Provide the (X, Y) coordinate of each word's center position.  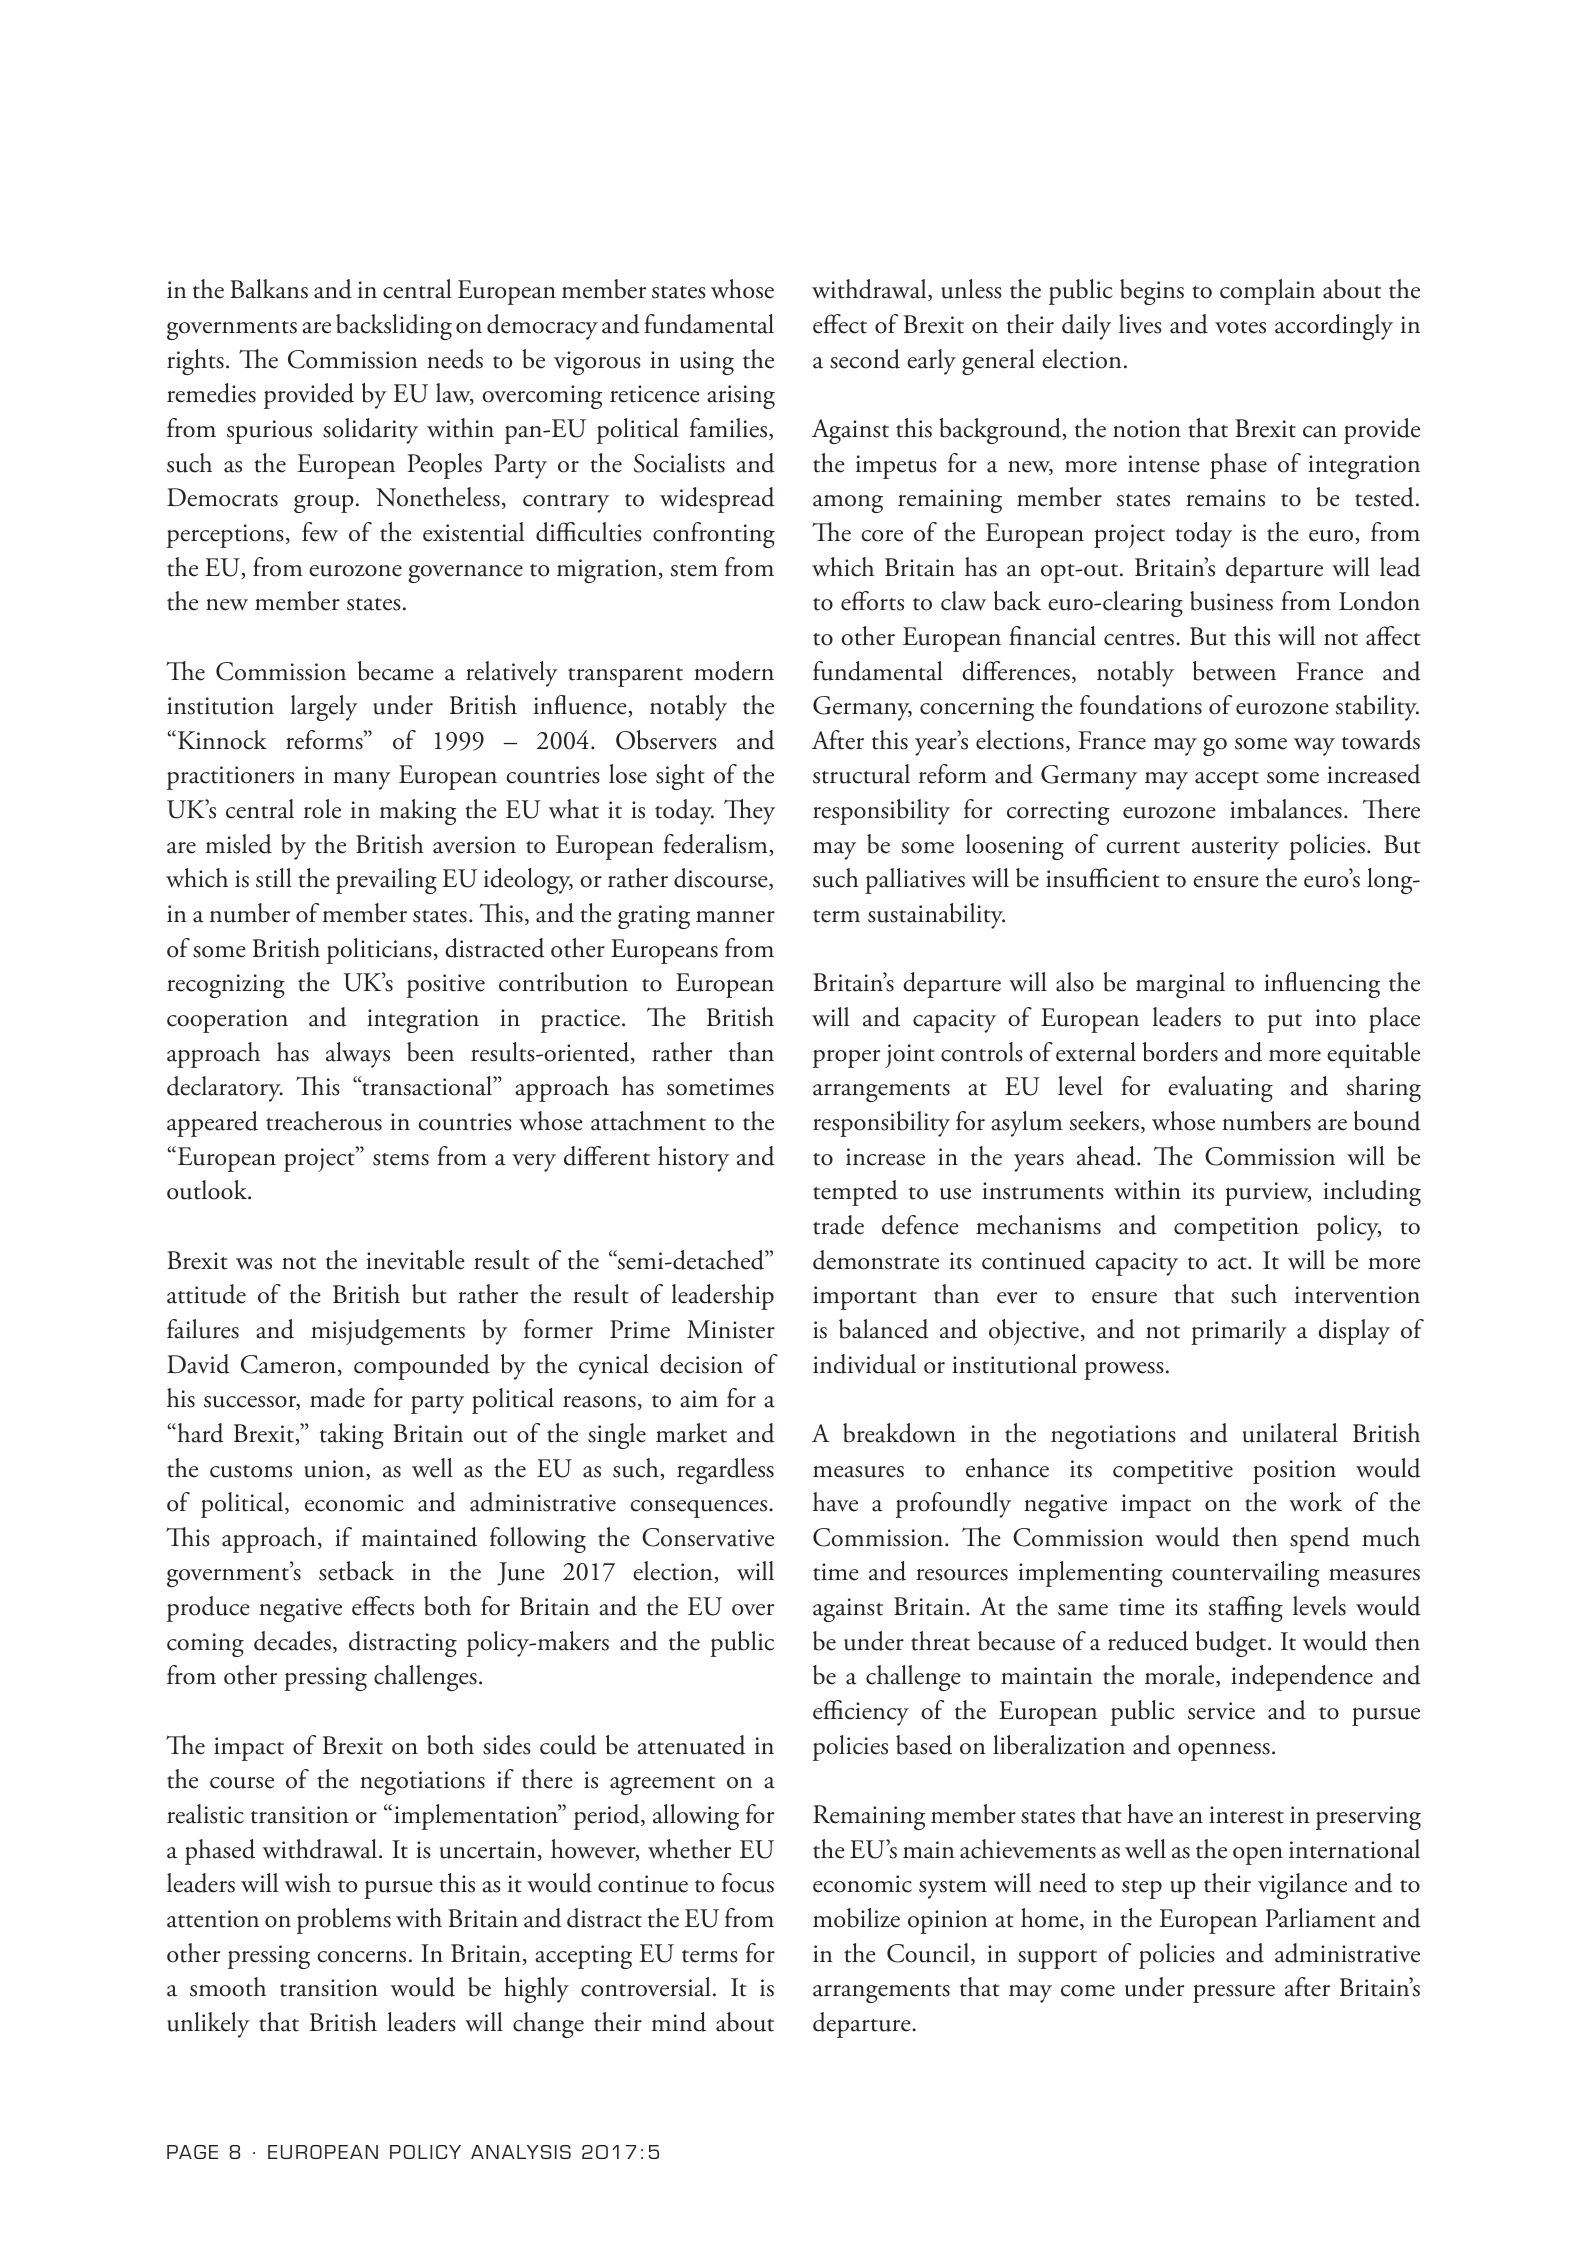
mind (679, 2022)
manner (735, 917)
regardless (725, 1471)
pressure (1234, 1994)
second (865, 359)
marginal (1180, 985)
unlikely (208, 2025)
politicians (379, 951)
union (335, 1470)
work (1315, 1502)
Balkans (269, 289)
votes (1240, 327)
